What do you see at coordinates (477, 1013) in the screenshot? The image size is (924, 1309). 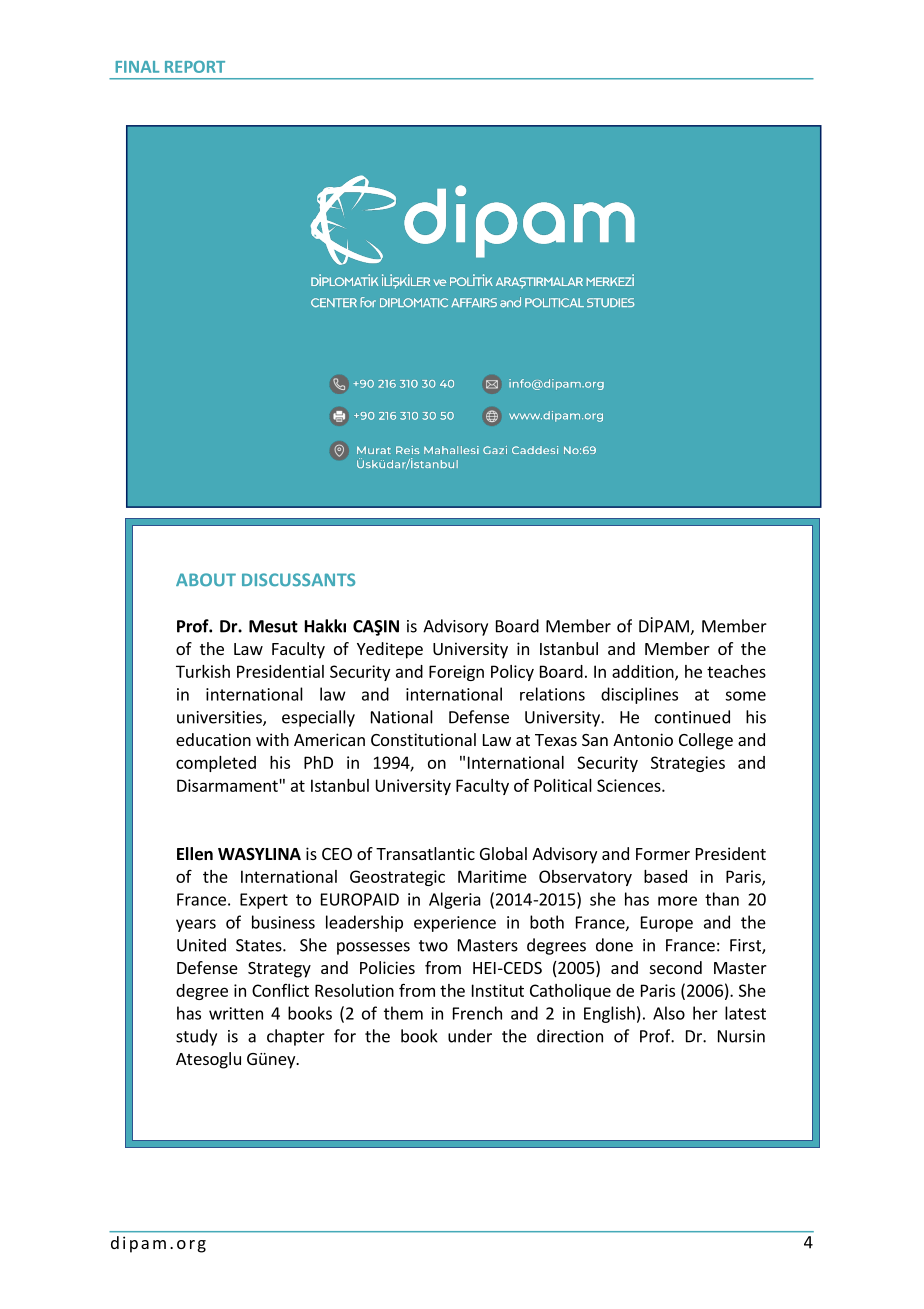 I see `French` at bounding box center [477, 1013].
